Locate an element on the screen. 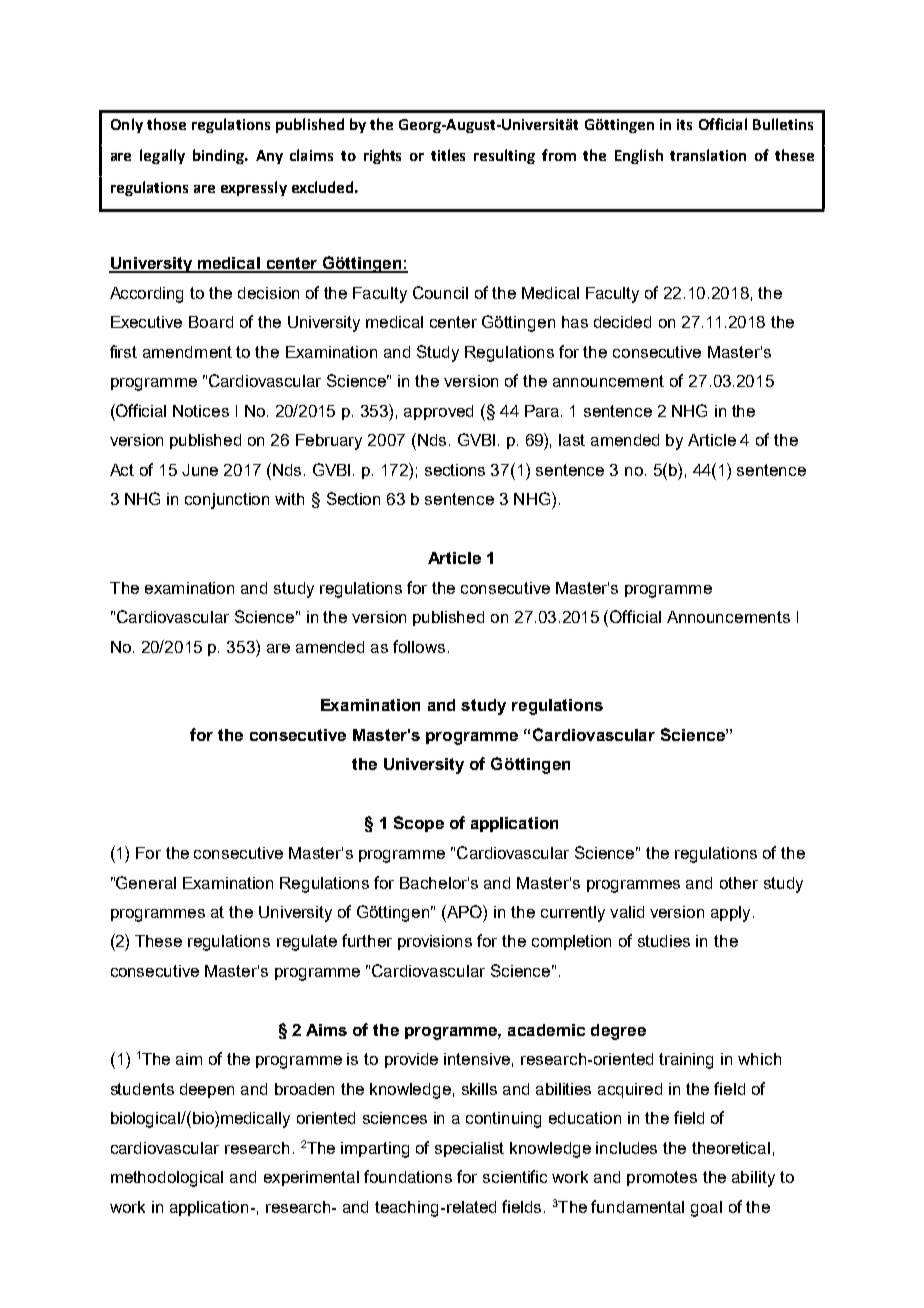 Image resolution: width=924 pixels, height=1308 pixels. other is located at coordinates (739, 883).
